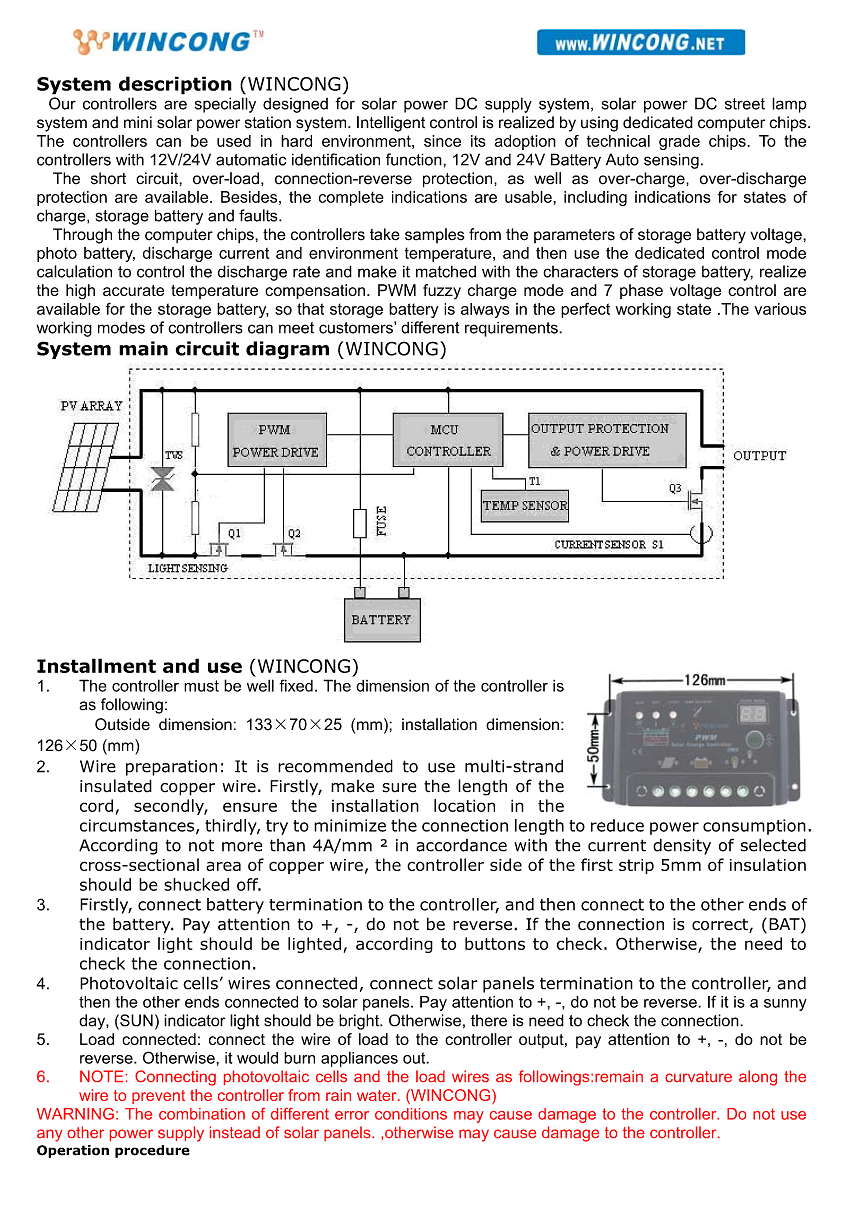 The image size is (852, 1207). I want to click on grade, so click(679, 142).
